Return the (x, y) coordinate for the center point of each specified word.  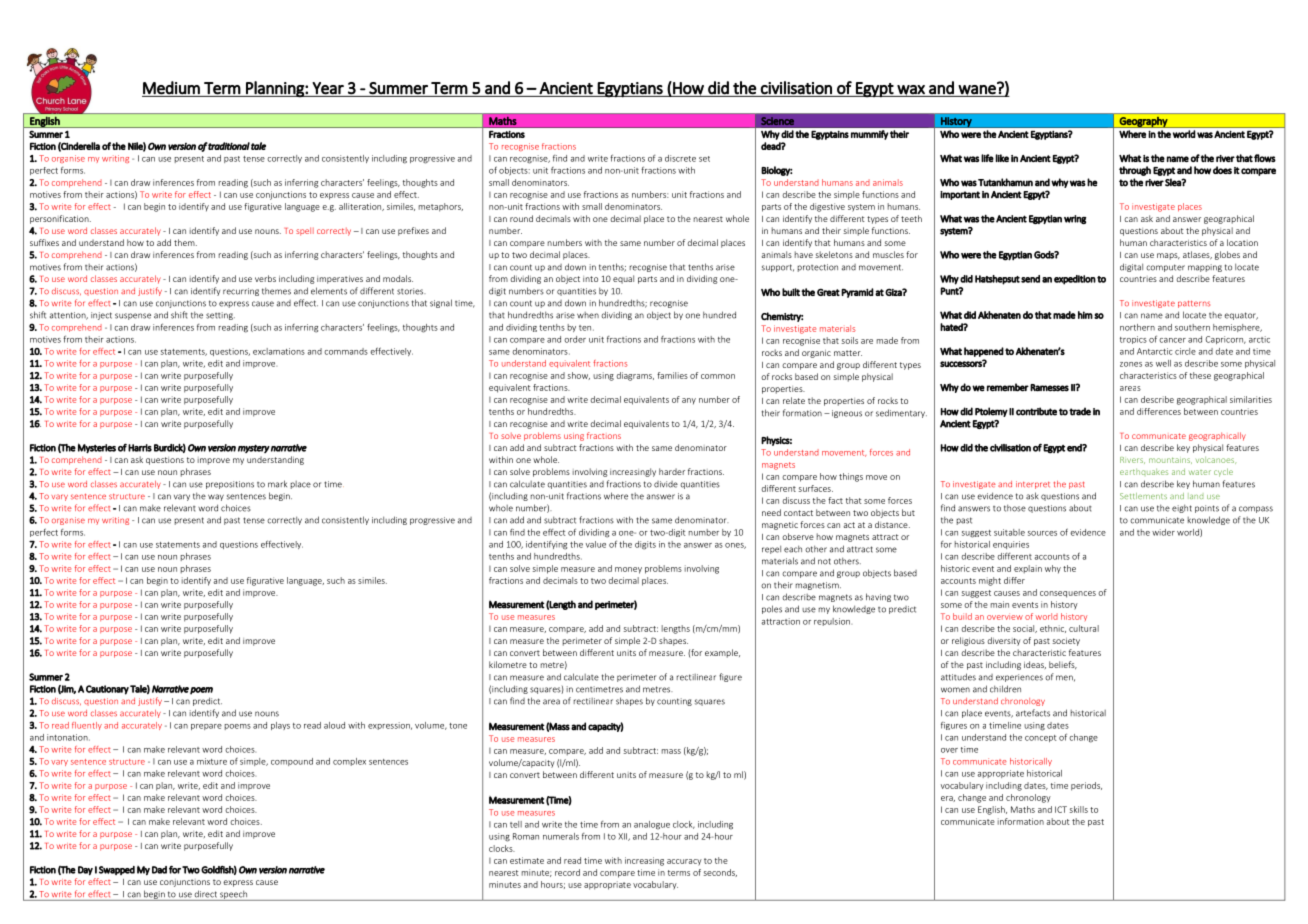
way (216, 497)
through (1135, 171)
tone (458, 726)
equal (623, 279)
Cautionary (107, 690)
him (1085, 315)
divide (666, 484)
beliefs (1063, 665)
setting (220, 316)
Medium (171, 88)
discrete (680, 158)
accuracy (684, 862)
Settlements (1143, 496)
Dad (159, 870)
